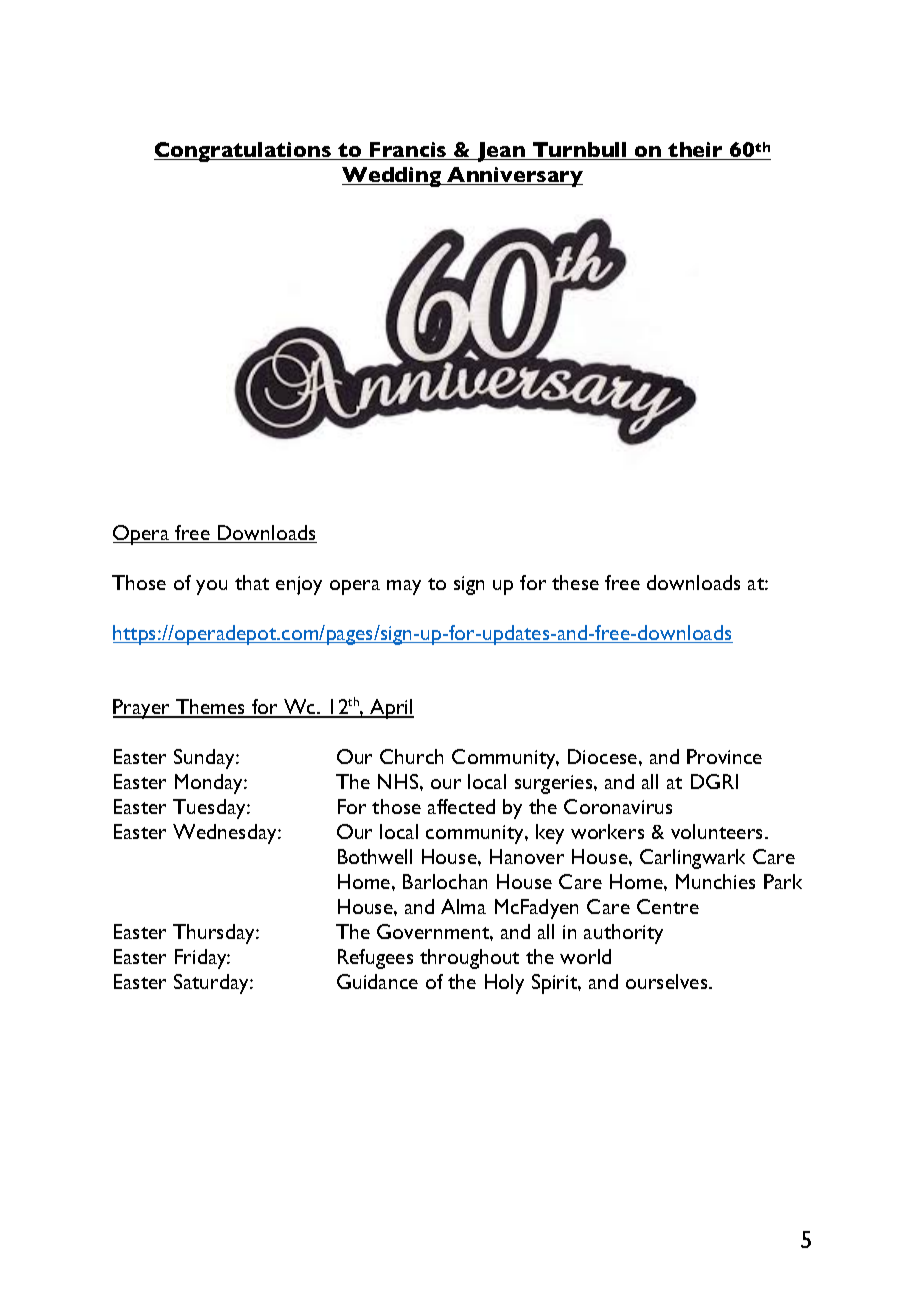  Describe the element at coordinates (243, 152) in the screenshot. I see `Congratulations` at that location.
